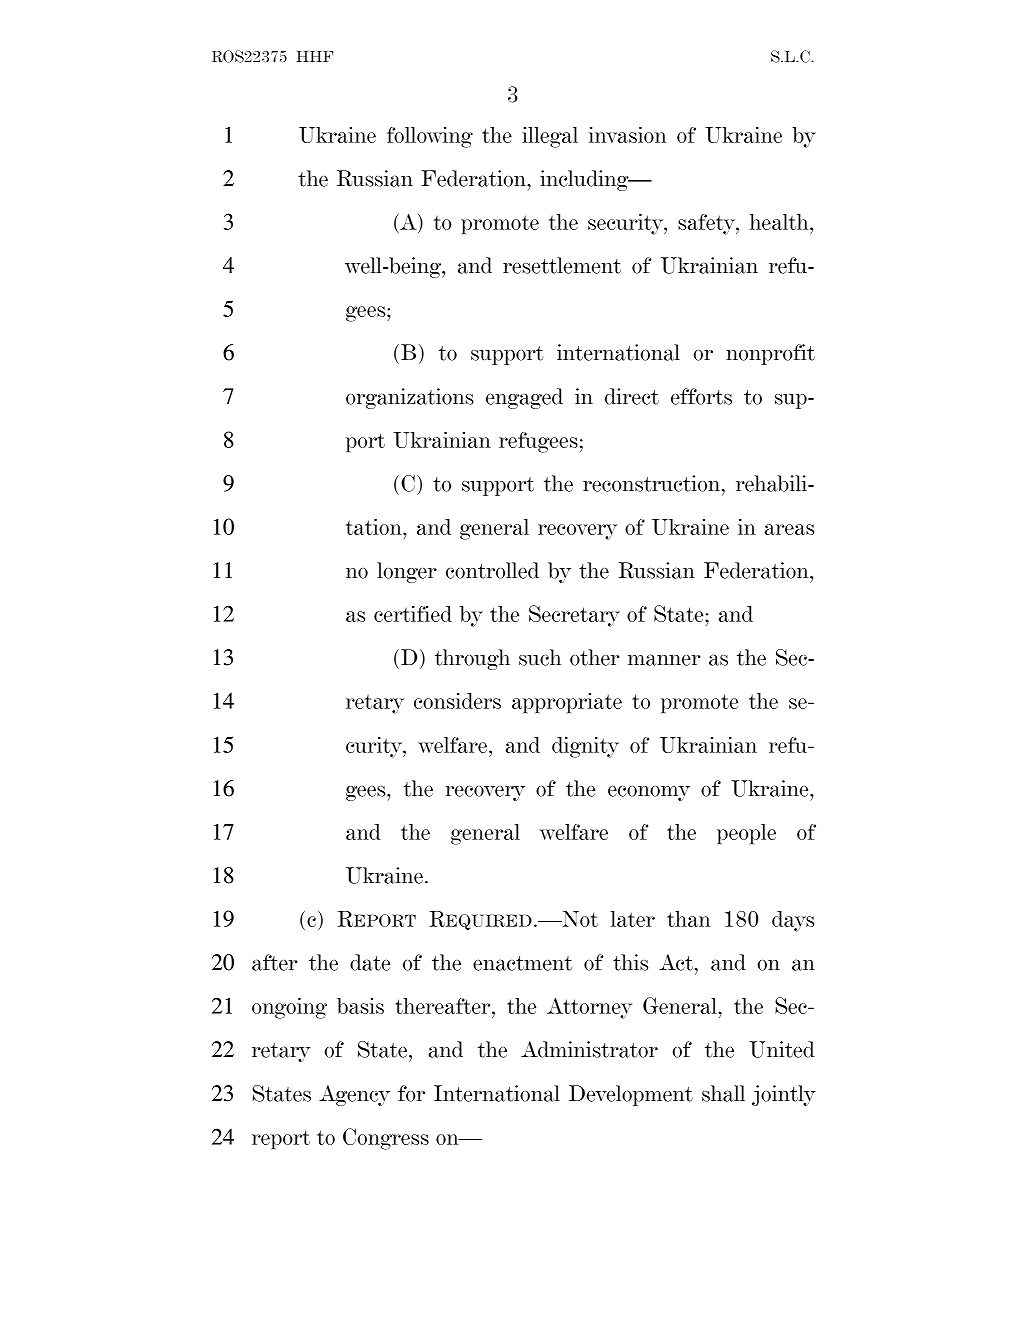  Describe the element at coordinates (407, 572) in the document. I see `longer` at that location.
